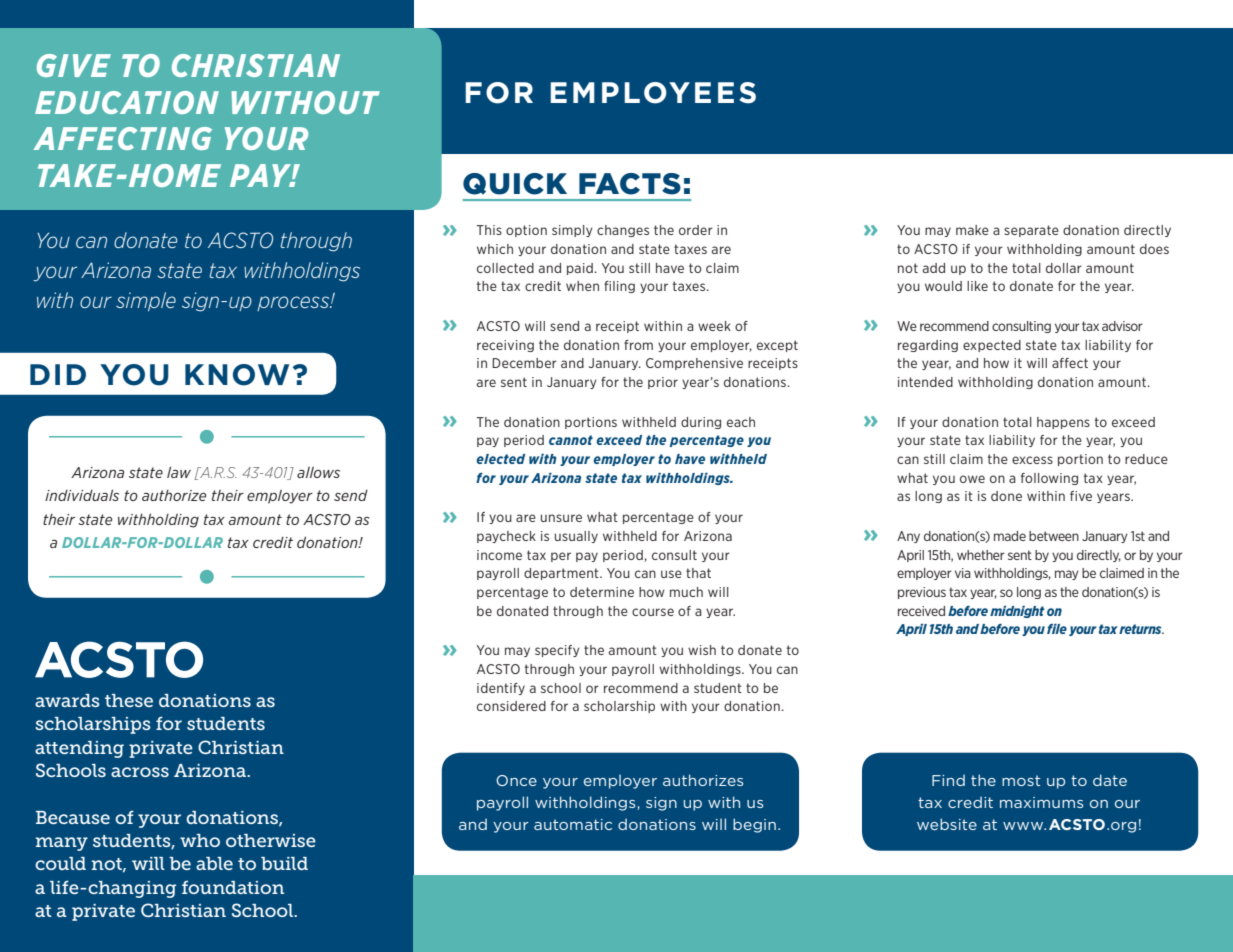  I want to click on specify, so click(557, 651).
